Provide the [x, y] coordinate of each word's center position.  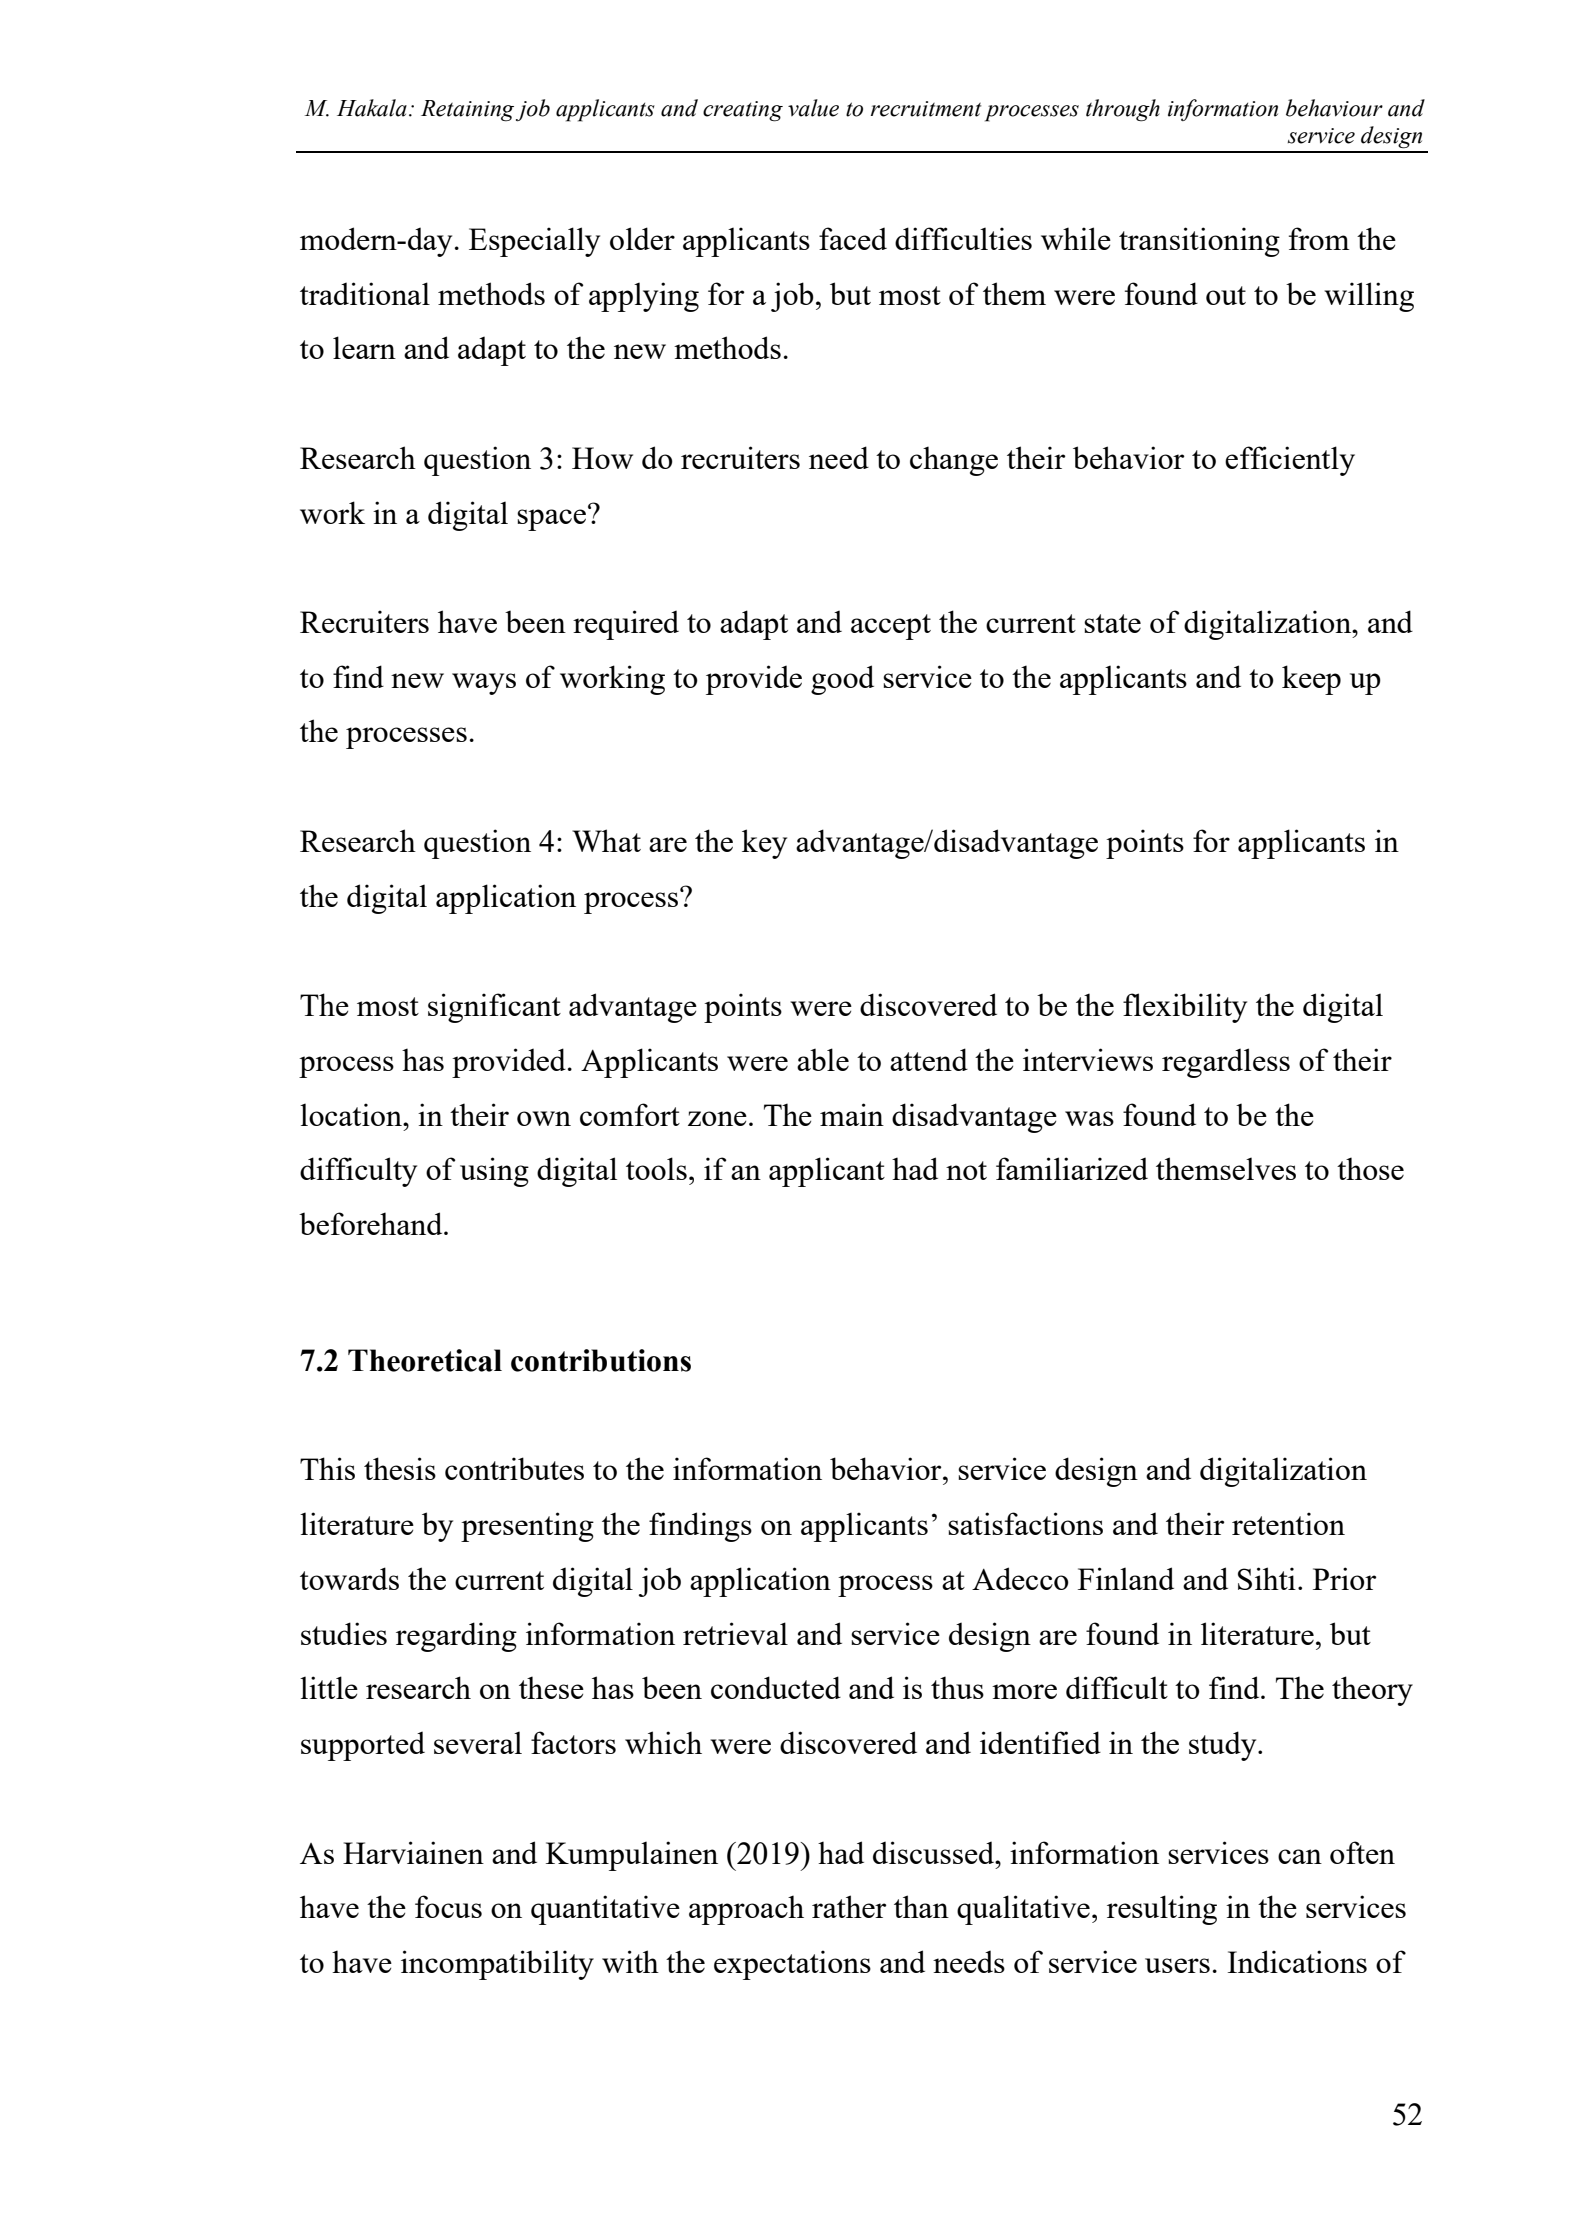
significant [494, 1008]
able [823, 1059]
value [813, 108]
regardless [1226, 1063]
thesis [400, 1468]
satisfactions [1025, 1523]
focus [448, 1906]
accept [891, 627]
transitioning [1199, 242]
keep [1311, 680]
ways [484, 684]
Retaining [467, 111]
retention [1288, 1523]
